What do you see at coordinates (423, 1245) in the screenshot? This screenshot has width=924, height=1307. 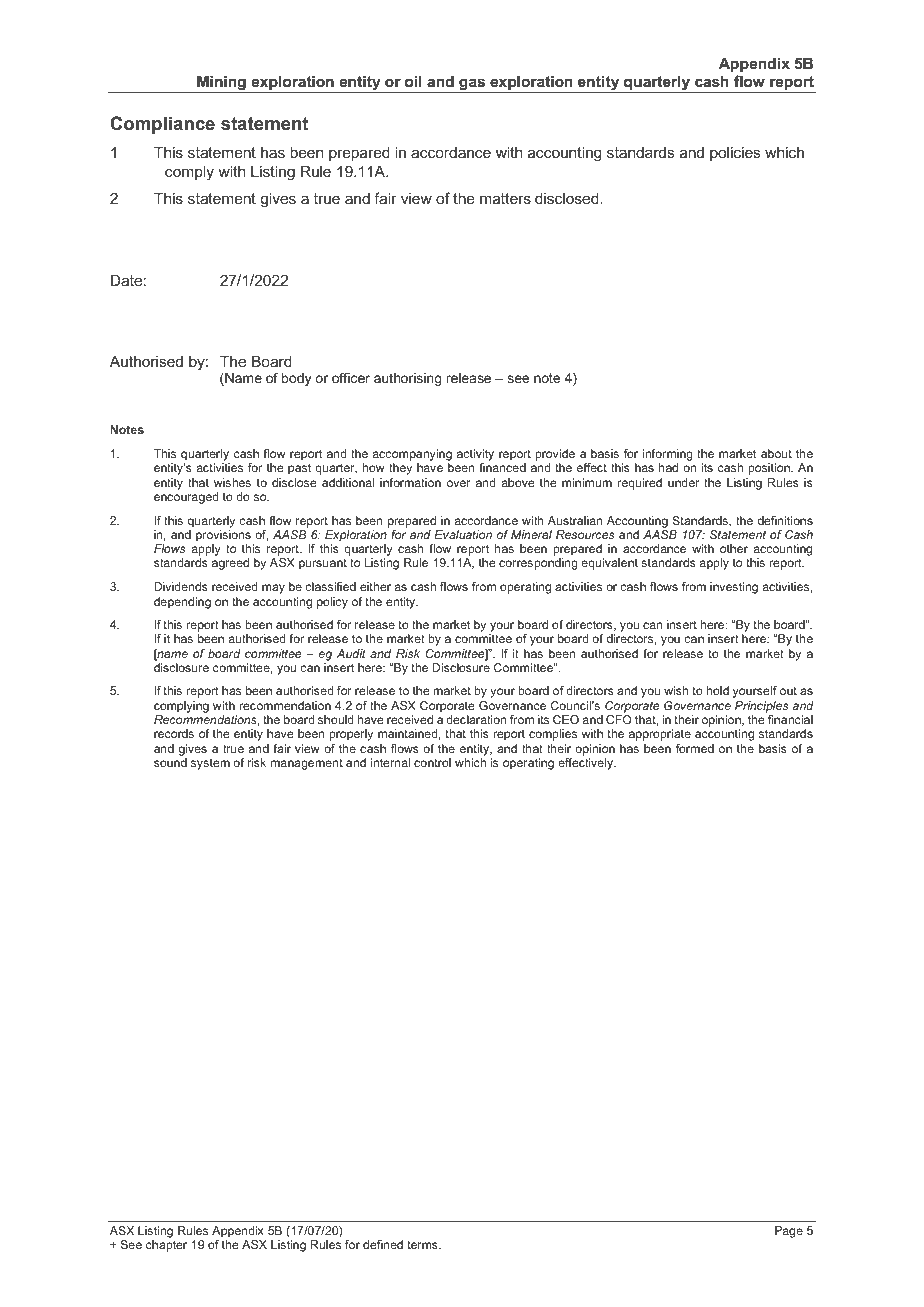 I see `terms` at bounding box center [423, 1245].
